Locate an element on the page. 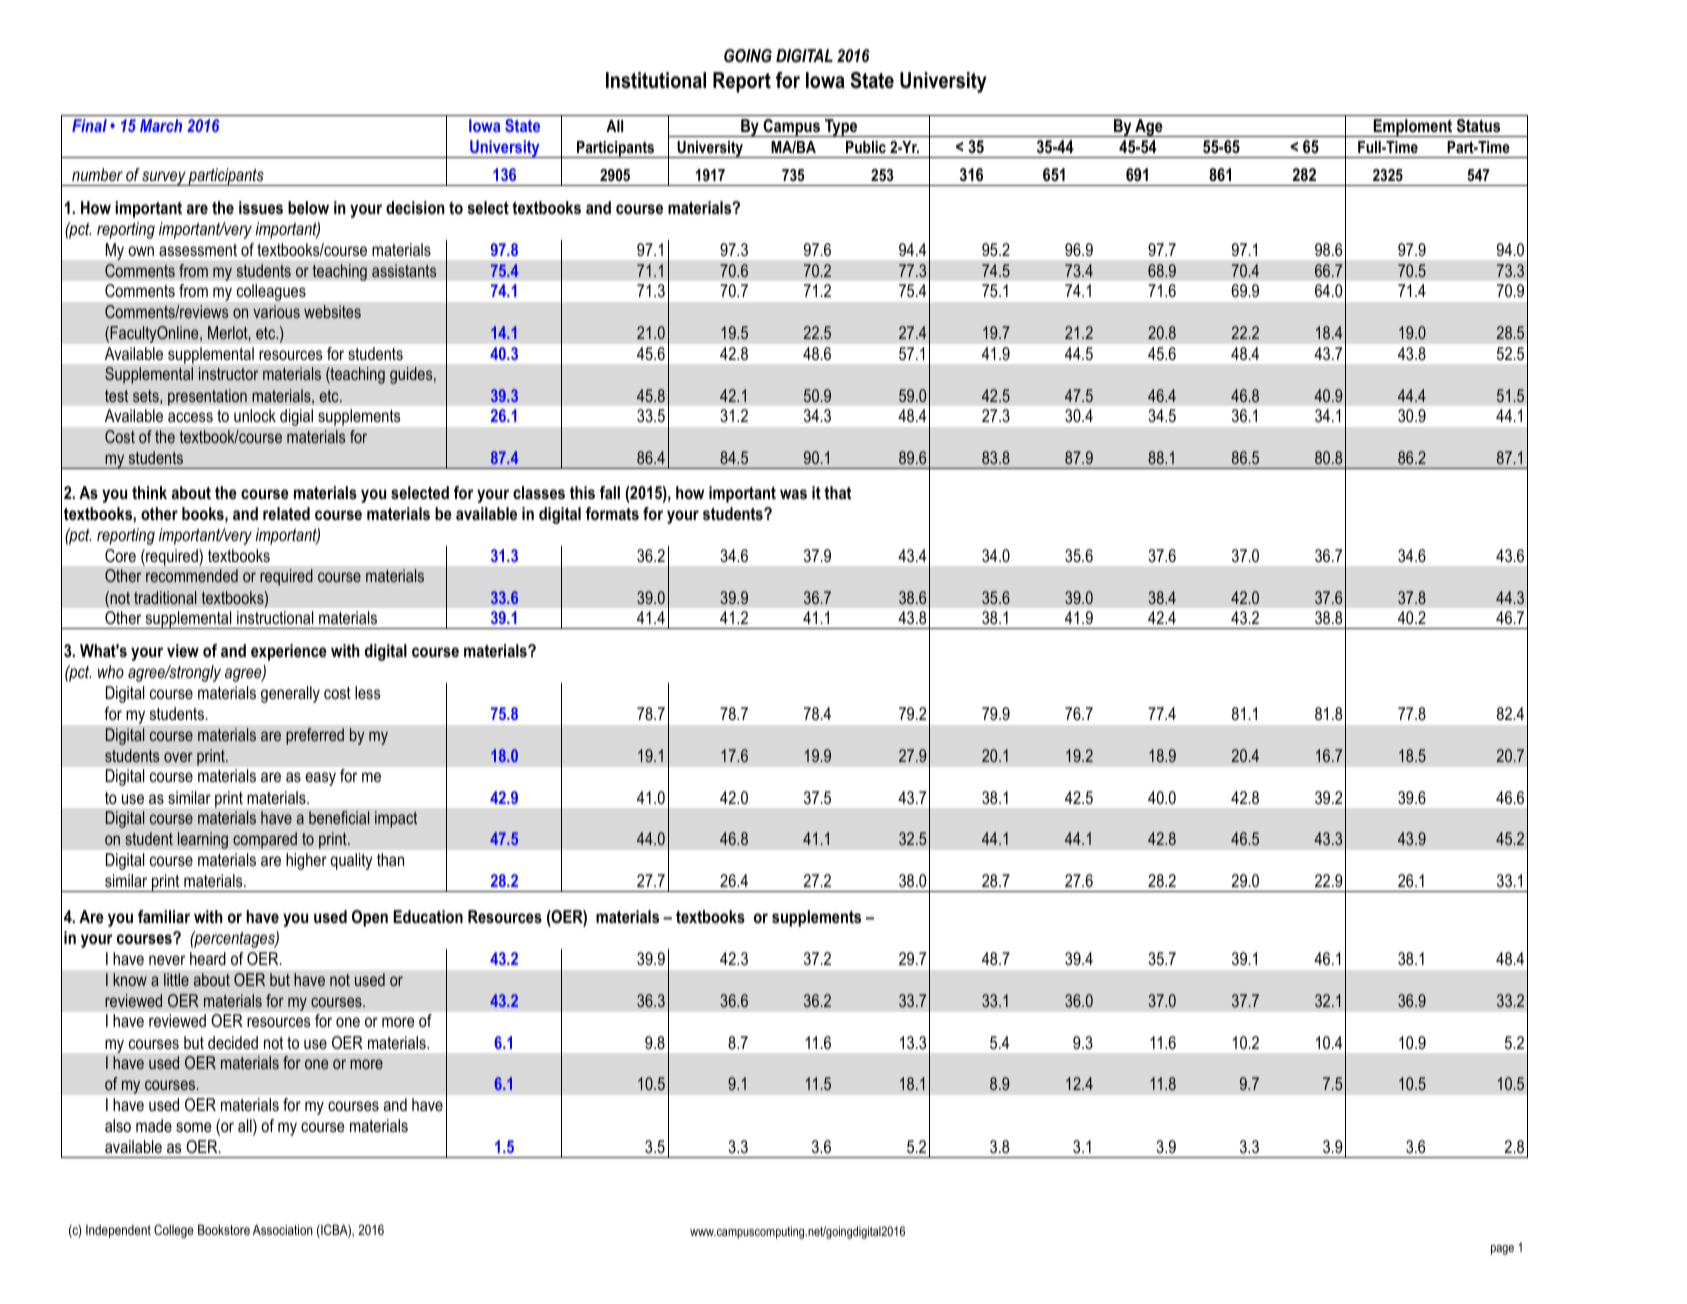 This image has width=1687, height=1304. was is located at coordinates (793, 494).
